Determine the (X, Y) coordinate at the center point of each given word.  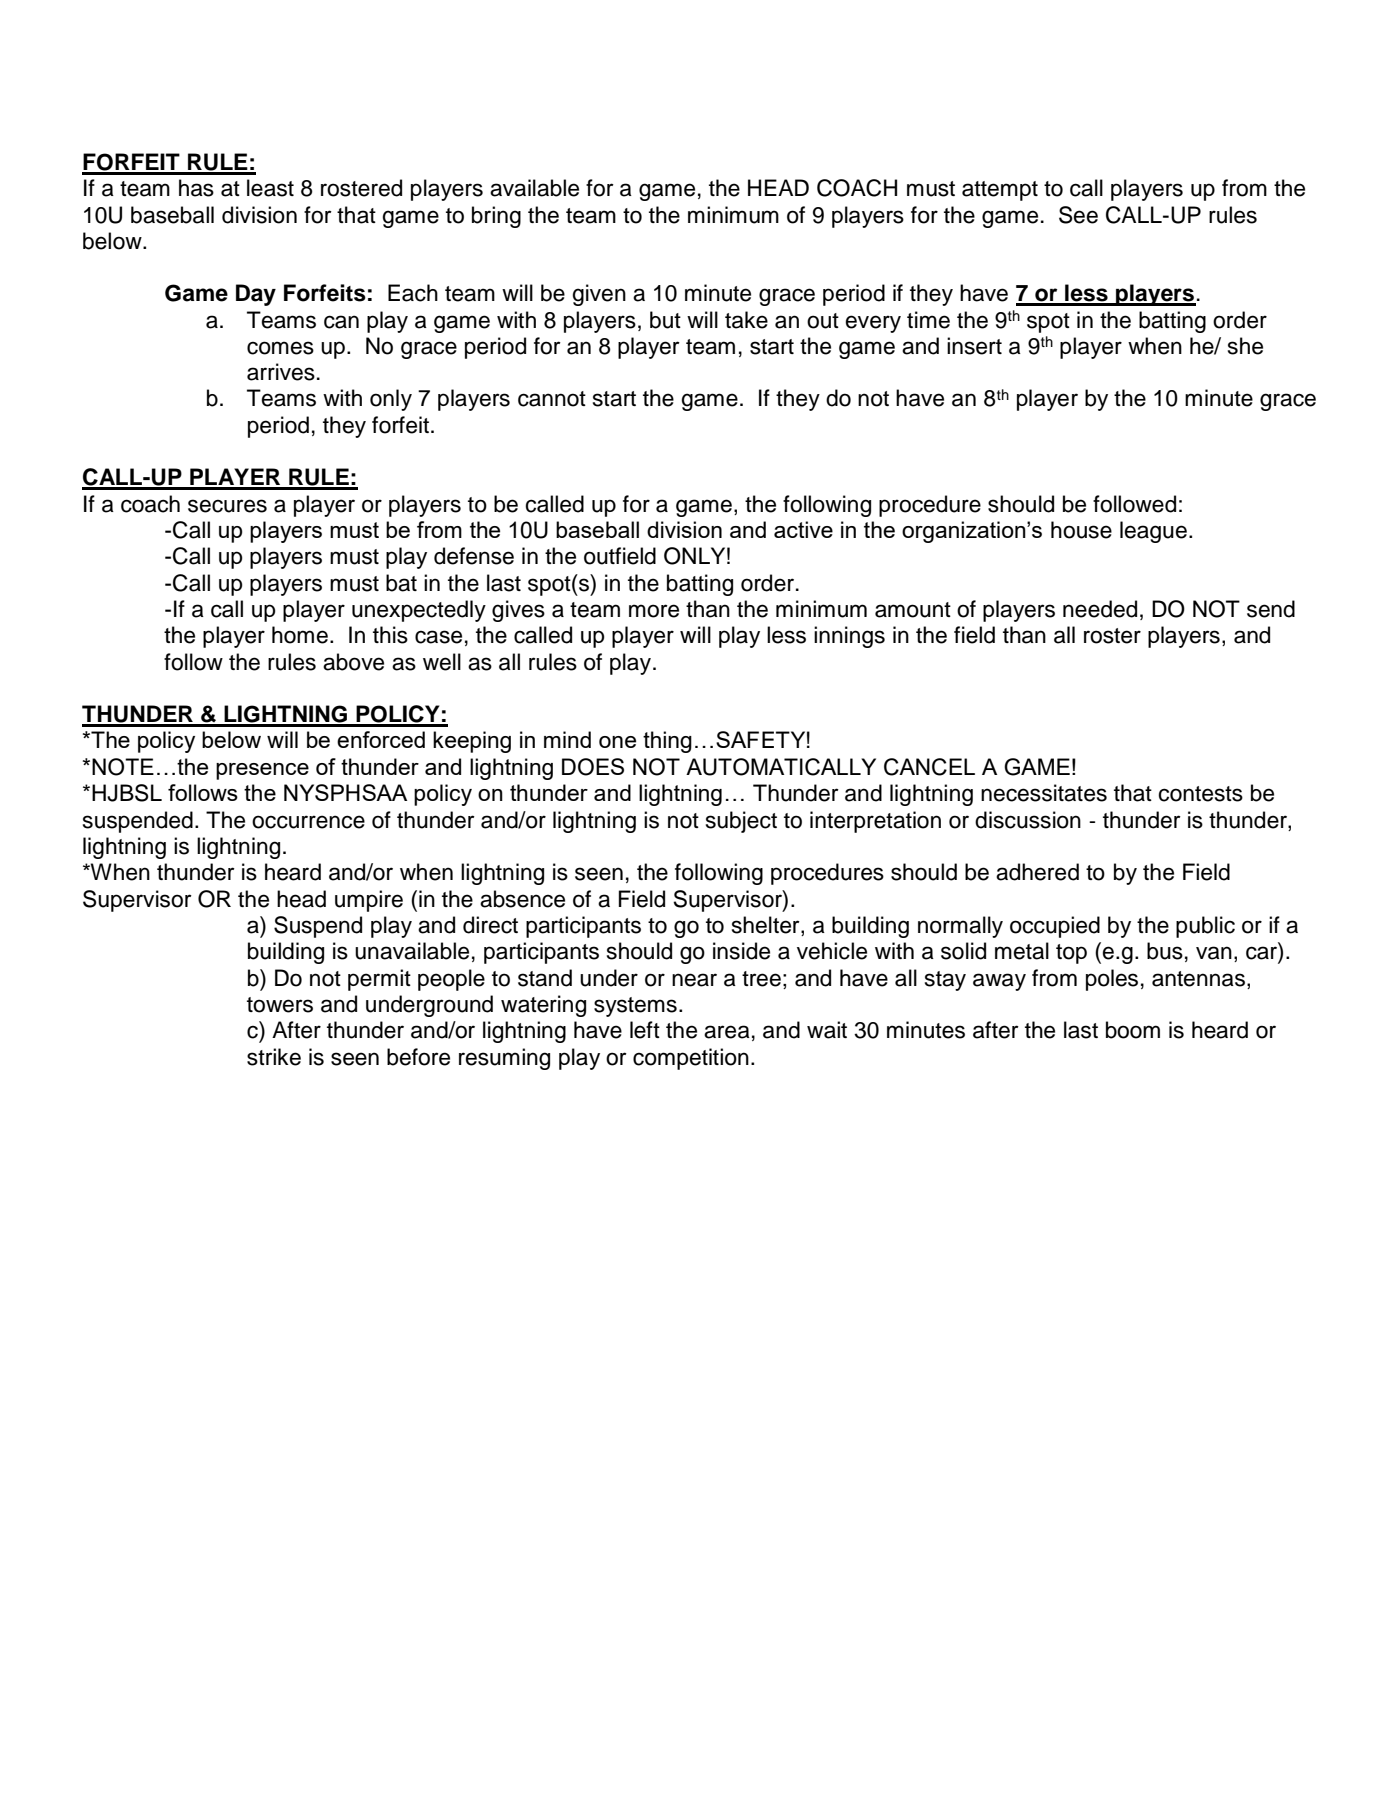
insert (974, 346)
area (727, 1032)
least (270, 188)
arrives (281, 372)
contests (1200, 794)
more (654, 611)
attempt (1000, 191)
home (300, 635)
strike (274, 1057)
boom (1133, 1030)
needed (1100, 609)
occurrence (308, 822)
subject (741, 822)
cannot (552, 399)
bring (496, 217)
